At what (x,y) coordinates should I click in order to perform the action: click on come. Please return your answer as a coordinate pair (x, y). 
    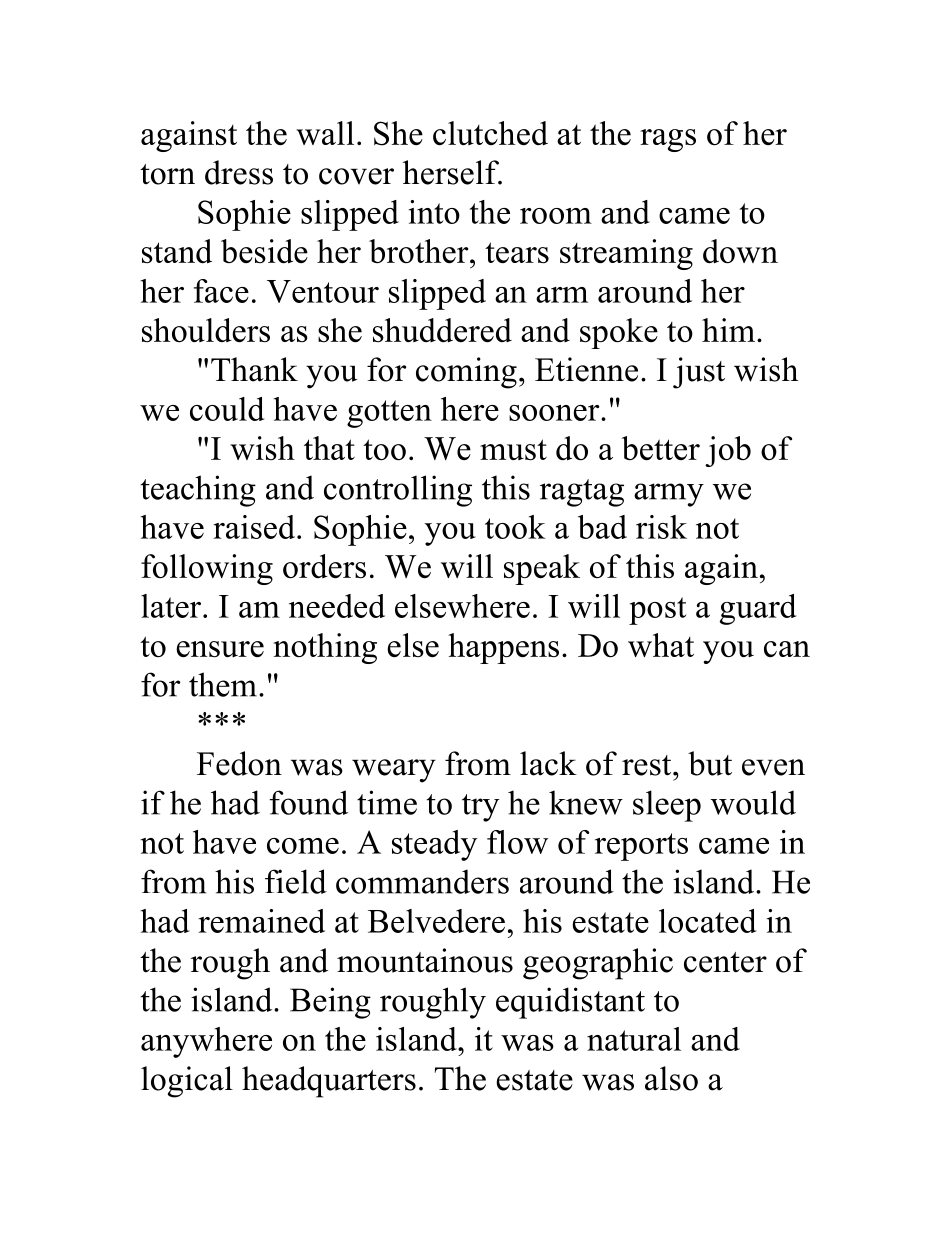
    Looking at the image, I should click on (303, 846).
